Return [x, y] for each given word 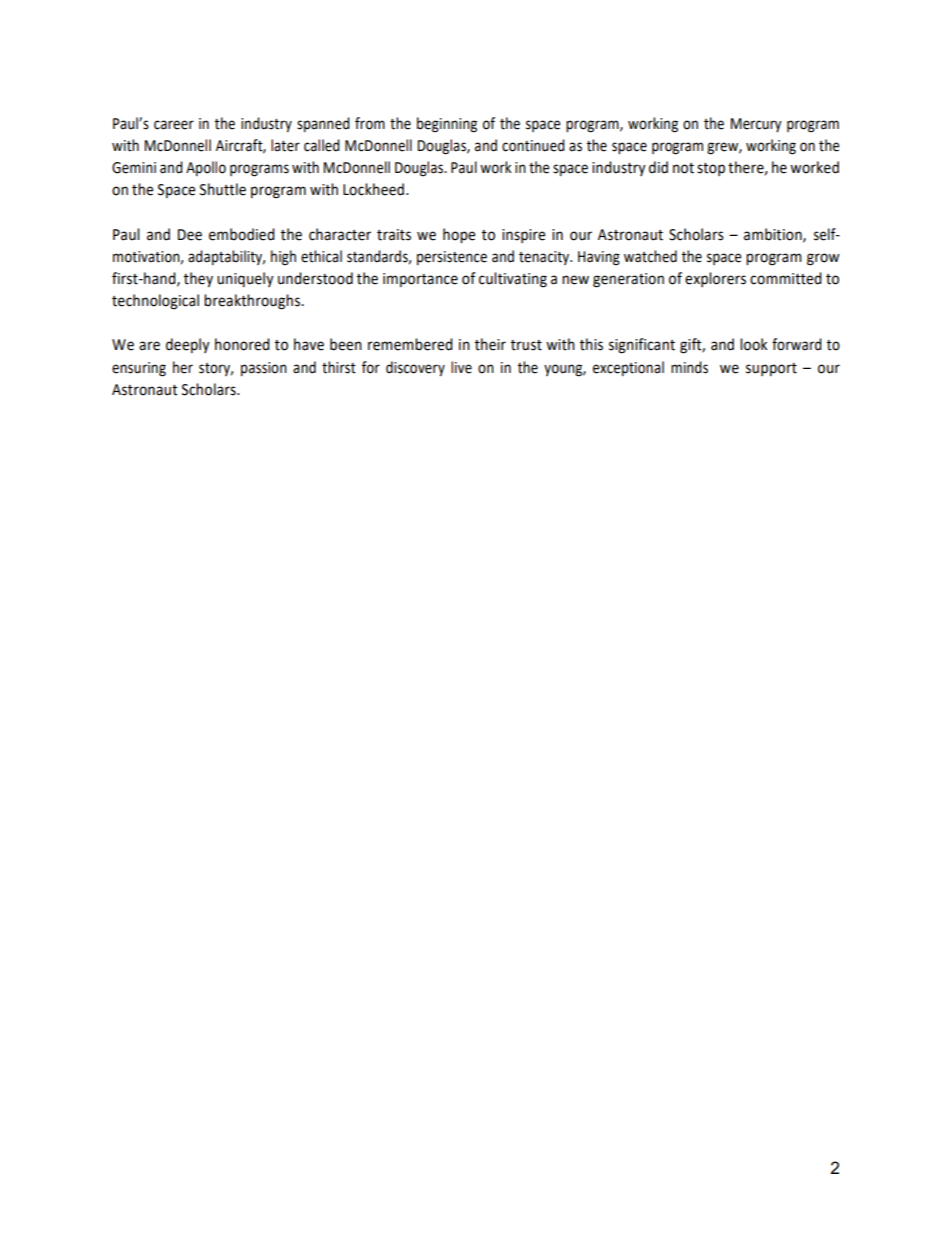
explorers [715, 279]
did [658, 167]
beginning [447, 125]
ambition [774, 235]
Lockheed [373, 189]
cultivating [513, 280]
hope [459, 235]
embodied [242, 234]
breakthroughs [253, 302]
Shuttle [223, 189]
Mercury [756, 125]
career [174, 125]
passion [264, 369]
